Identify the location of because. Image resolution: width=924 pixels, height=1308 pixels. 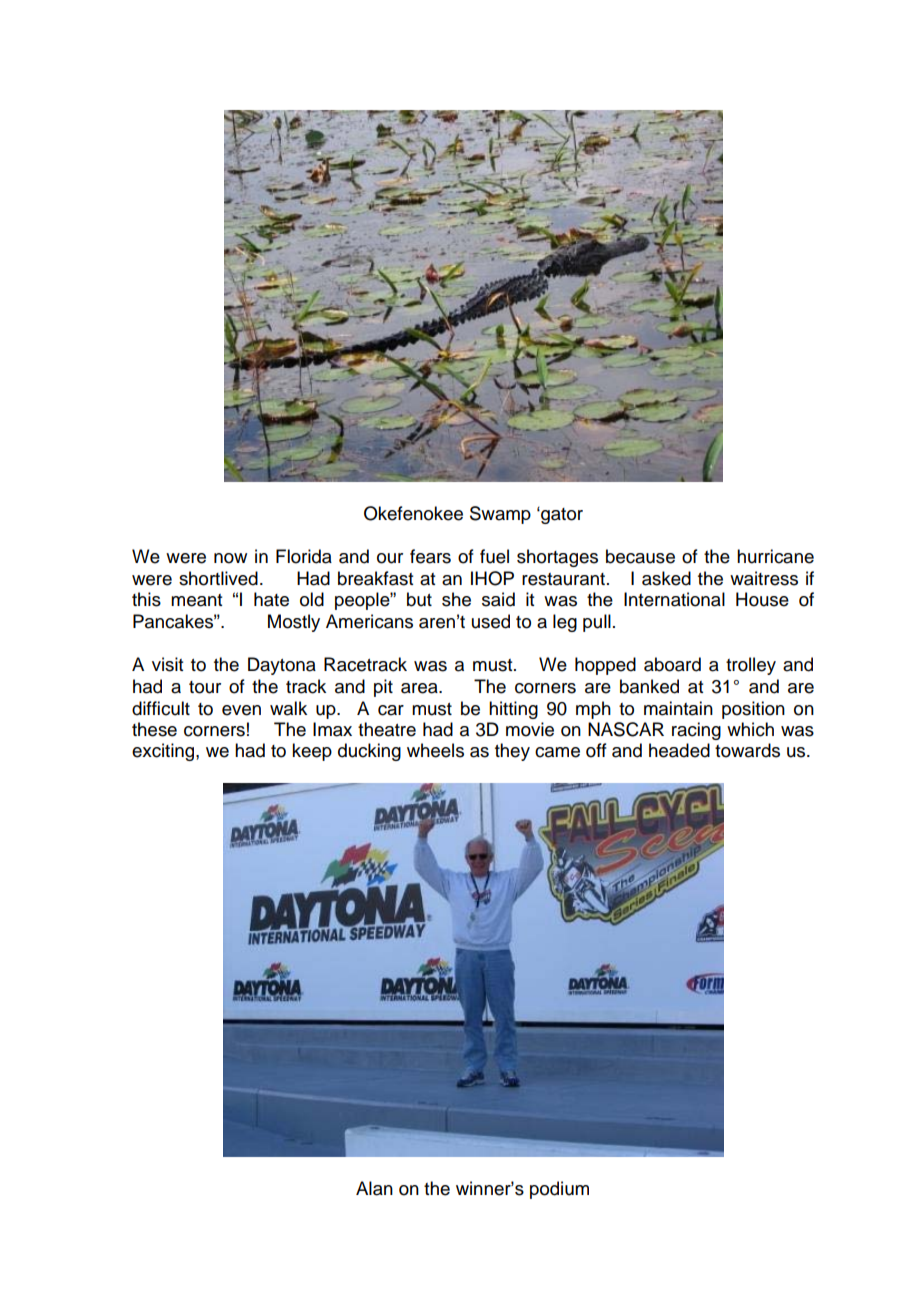
(640, 556).
